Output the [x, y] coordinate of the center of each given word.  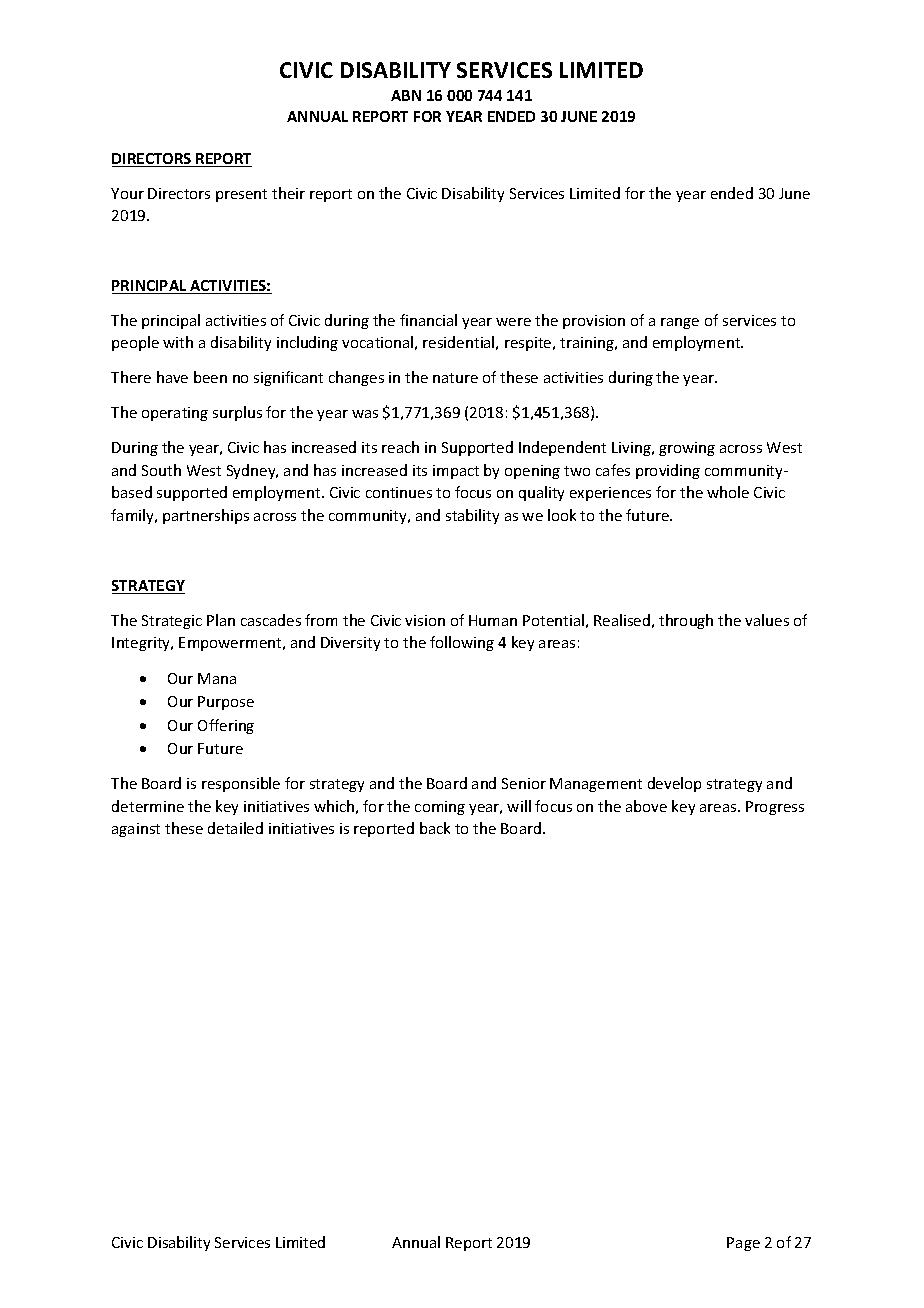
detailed [235, 828]
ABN [406, 95]
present [241, 195]
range [680, 323]
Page [743, 1244]
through [686, 621]
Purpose [226, 703]
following [462, 643]
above [646, 806]
